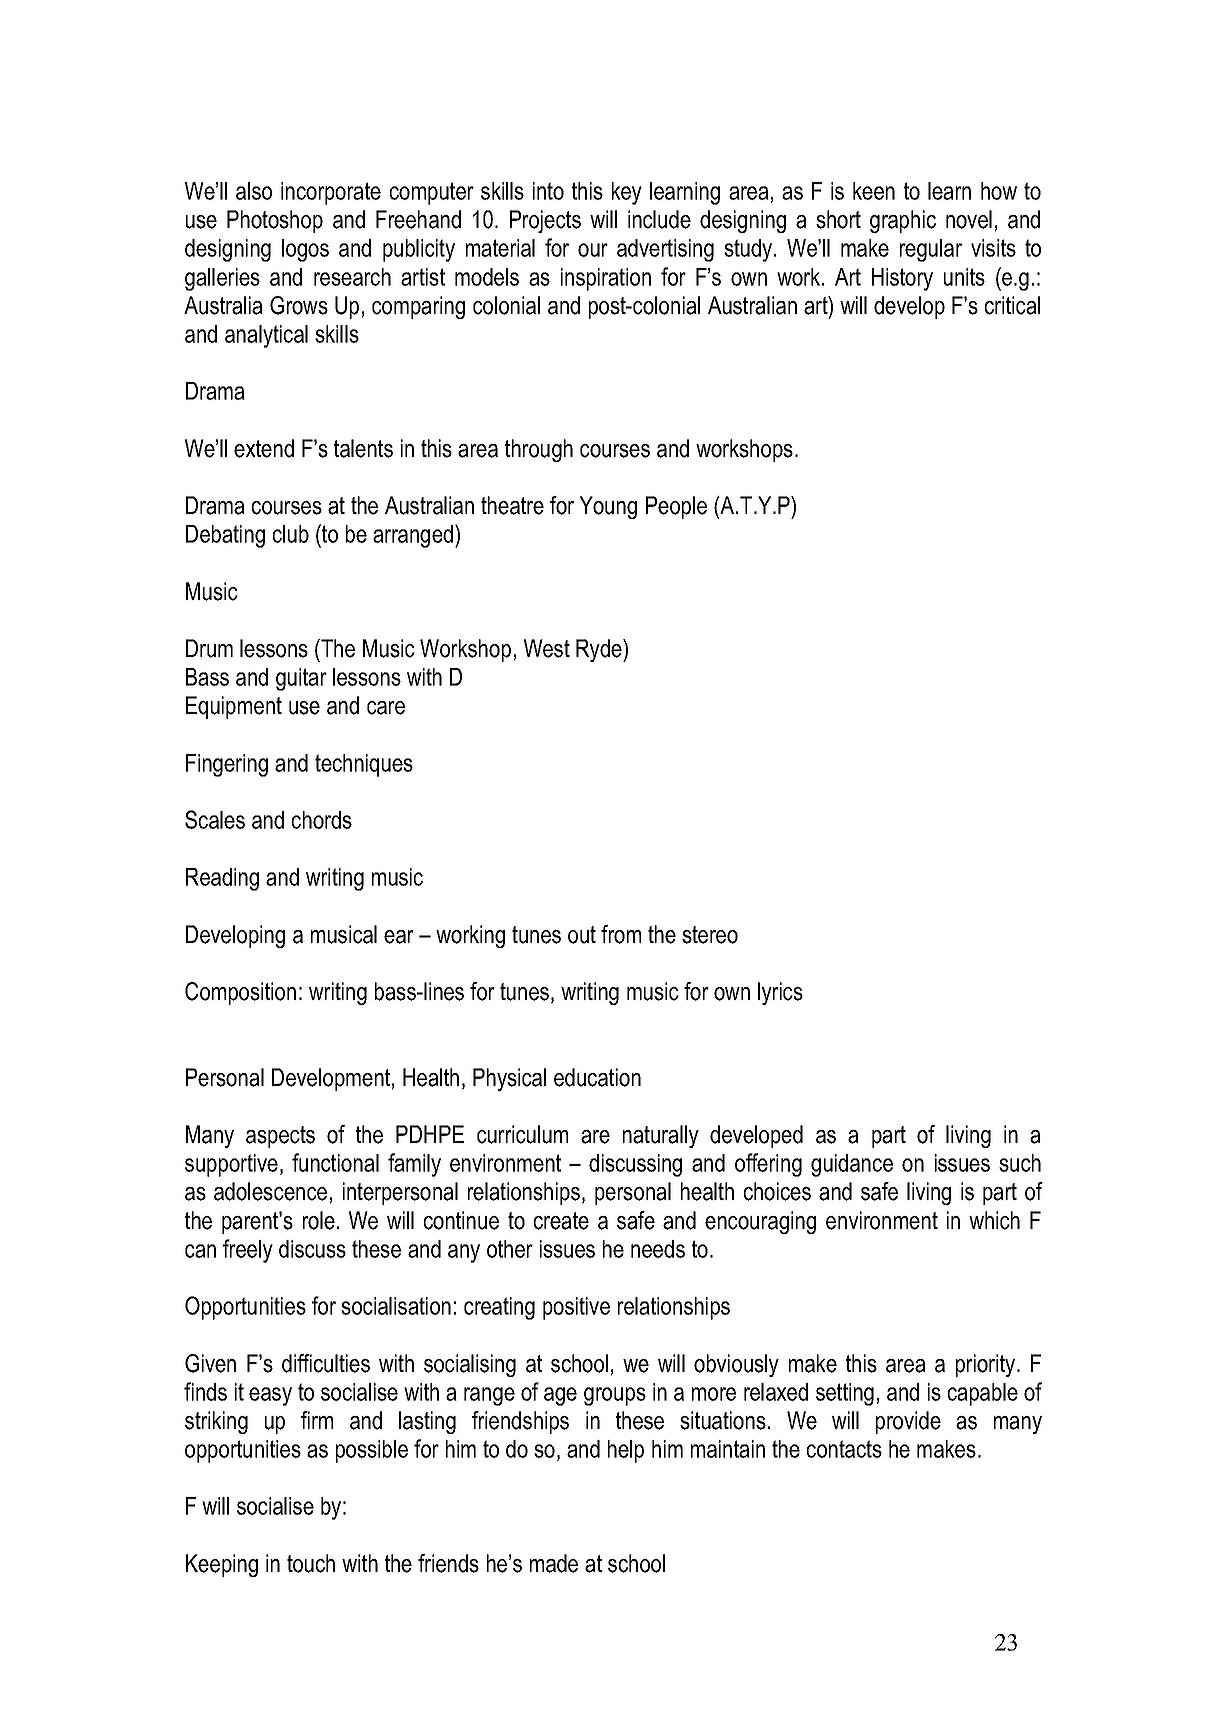 This document has width=1224, height=1732. What do you see at coordinates (627, 193) in the document?
I see `key` at bounding box center [627, 193].
